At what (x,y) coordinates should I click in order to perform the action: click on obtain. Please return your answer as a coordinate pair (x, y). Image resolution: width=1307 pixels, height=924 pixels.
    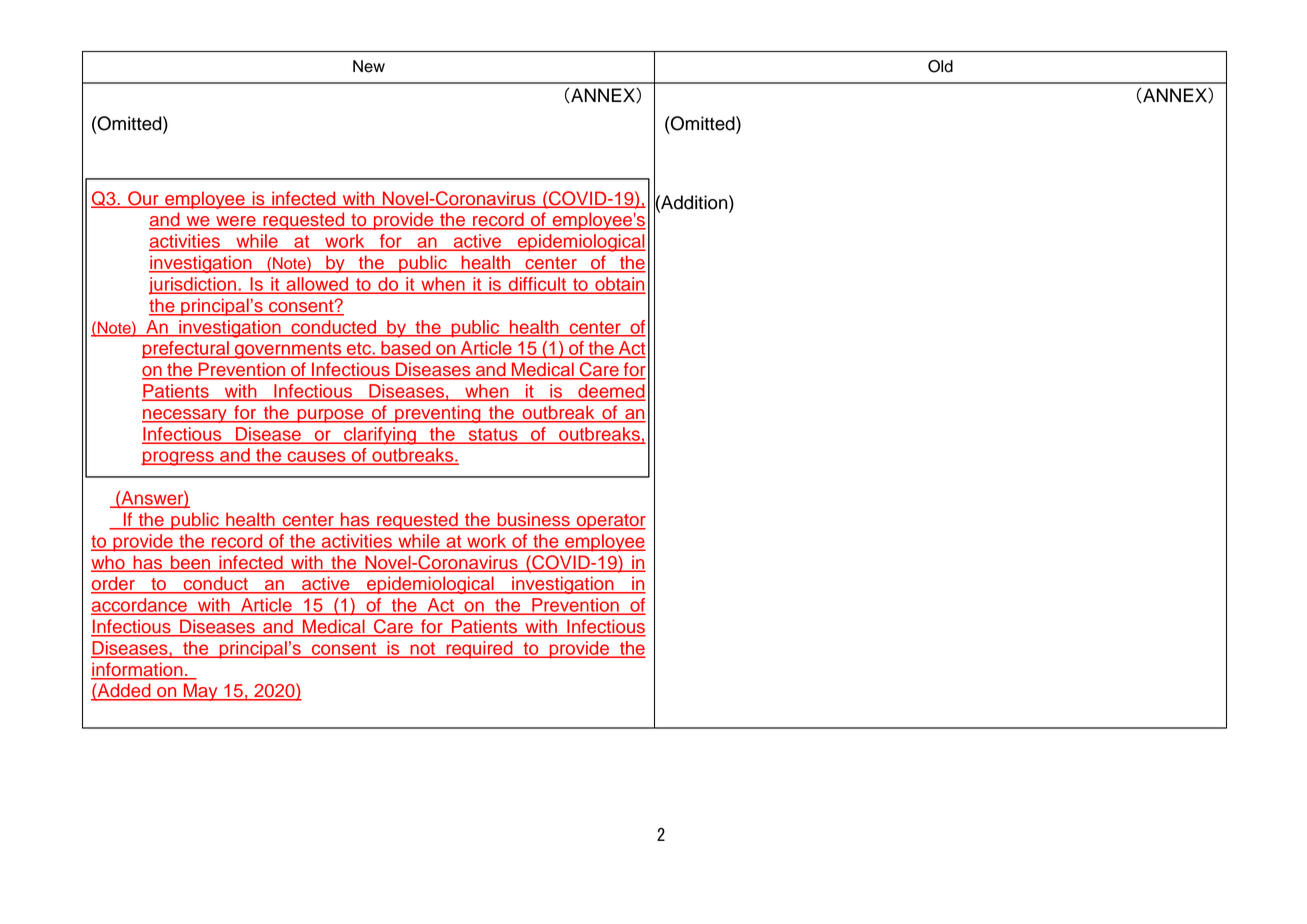
    Looking at the image, I should click on (619, 285).
